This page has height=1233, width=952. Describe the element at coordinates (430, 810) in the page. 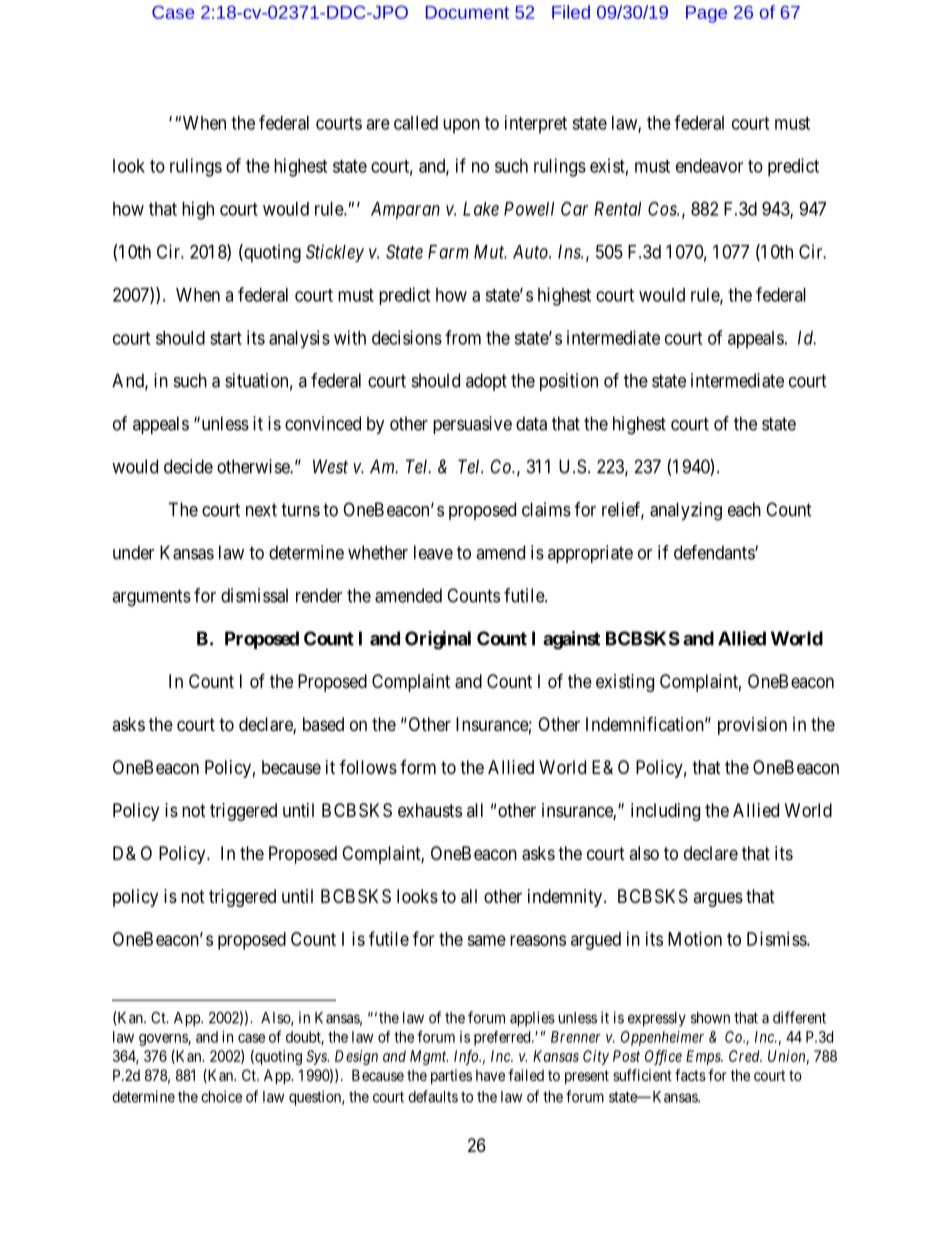

I see `exhausts` at that location.
